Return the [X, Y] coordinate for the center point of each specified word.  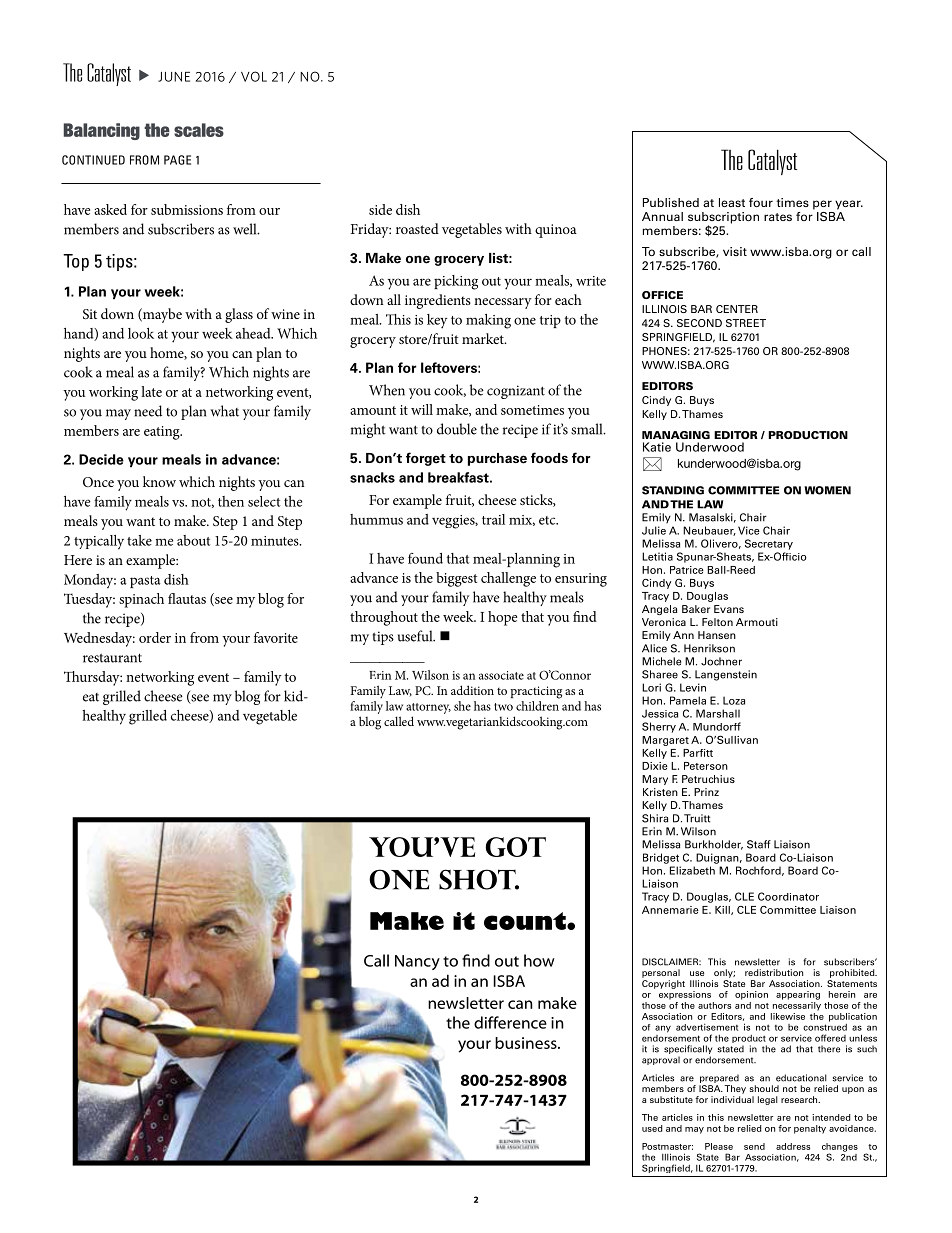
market [484, 338]
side [380, 209]
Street [746, 323]
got [515, 847]
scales [199, 130]
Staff [759, 844]
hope [502, 618]
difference [510, 1022]
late [151, 391]
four [761, 202]
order [155, 637]
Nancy [417, 962]
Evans [729, 609]
